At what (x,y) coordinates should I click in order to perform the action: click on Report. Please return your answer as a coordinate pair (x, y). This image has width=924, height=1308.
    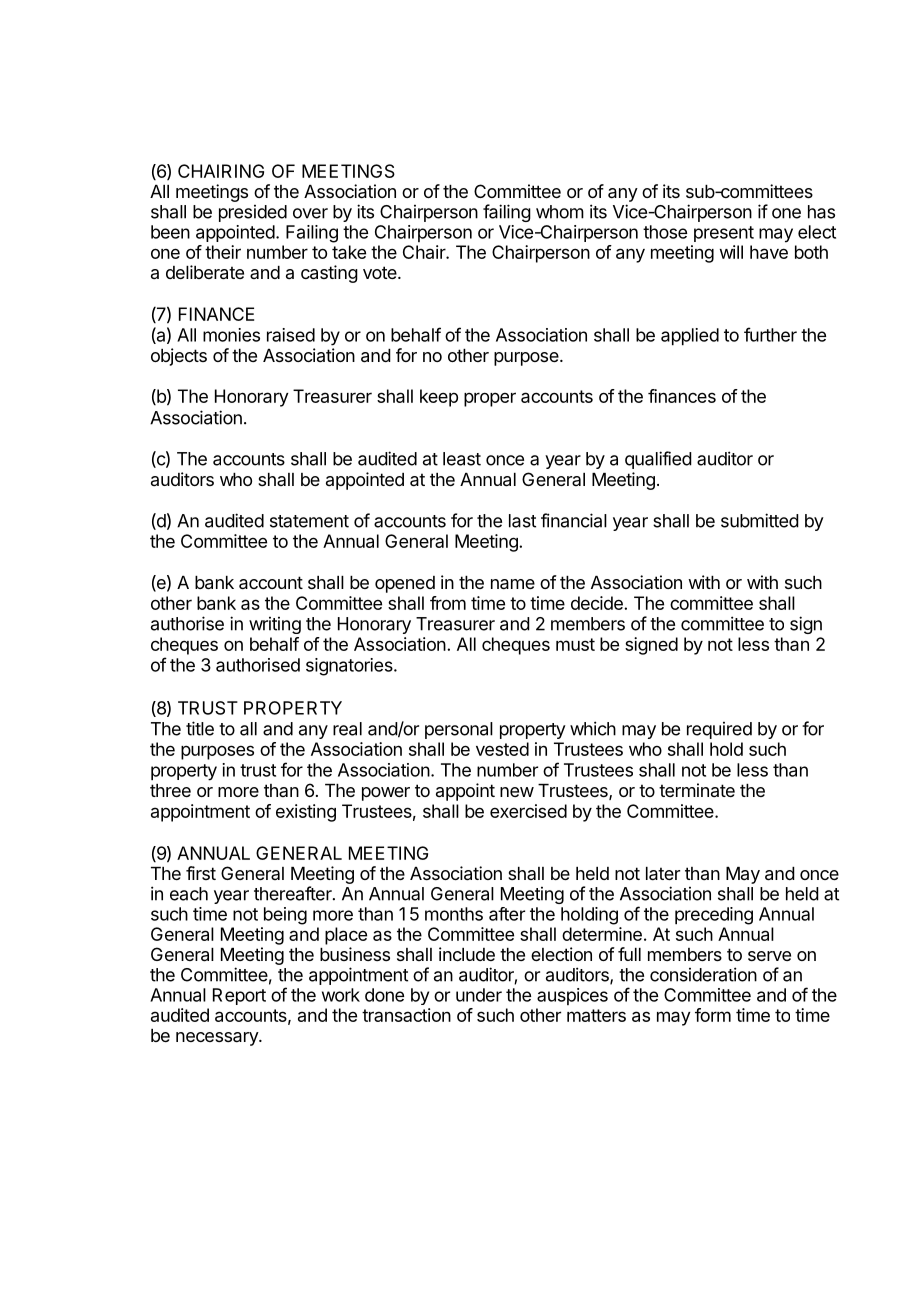
    Looking at the image, I should click on (239, 996).
